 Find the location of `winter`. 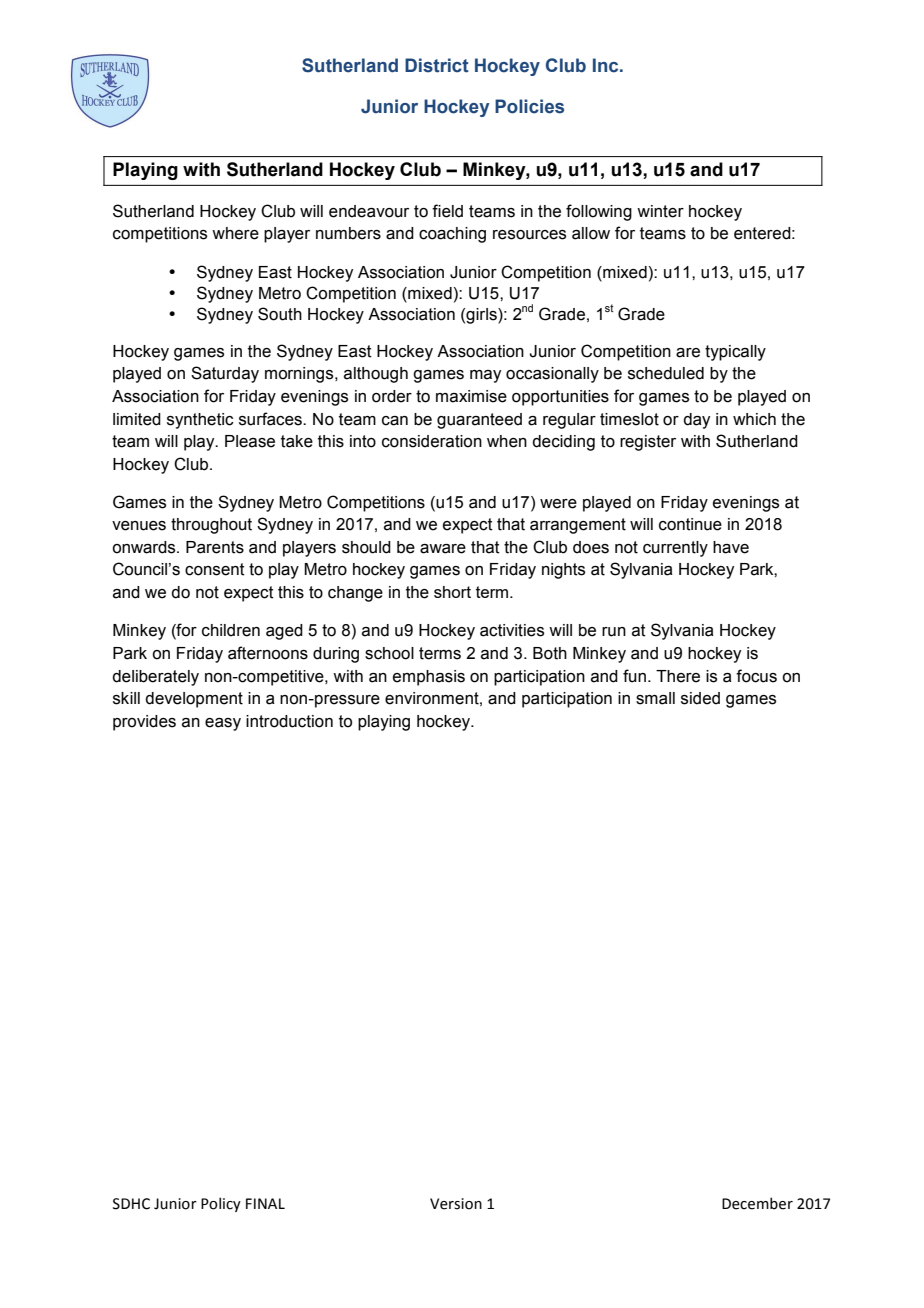

winter is located at coordinates (660, 211).
